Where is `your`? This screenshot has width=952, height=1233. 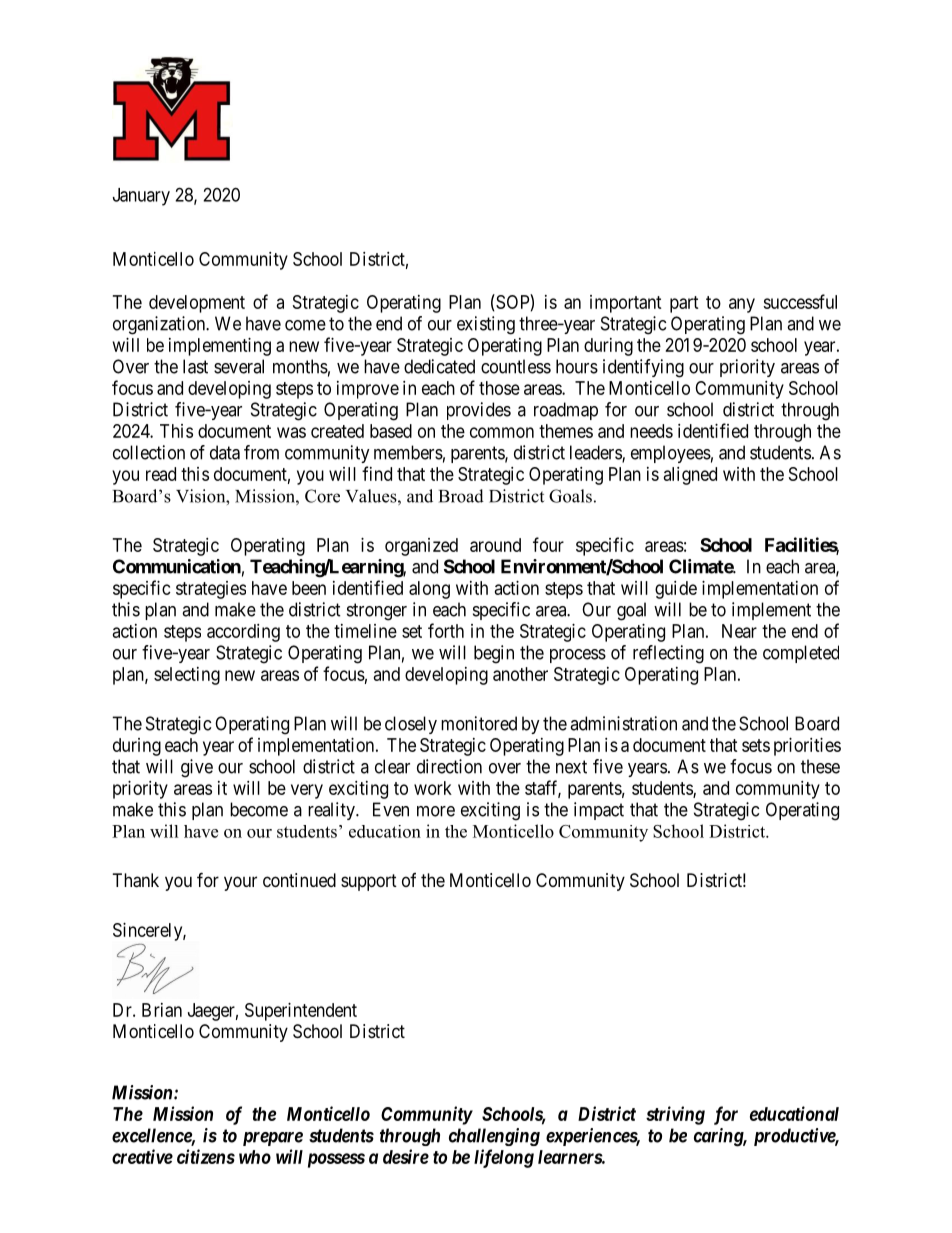
your is located at coordinates (240, 883).
